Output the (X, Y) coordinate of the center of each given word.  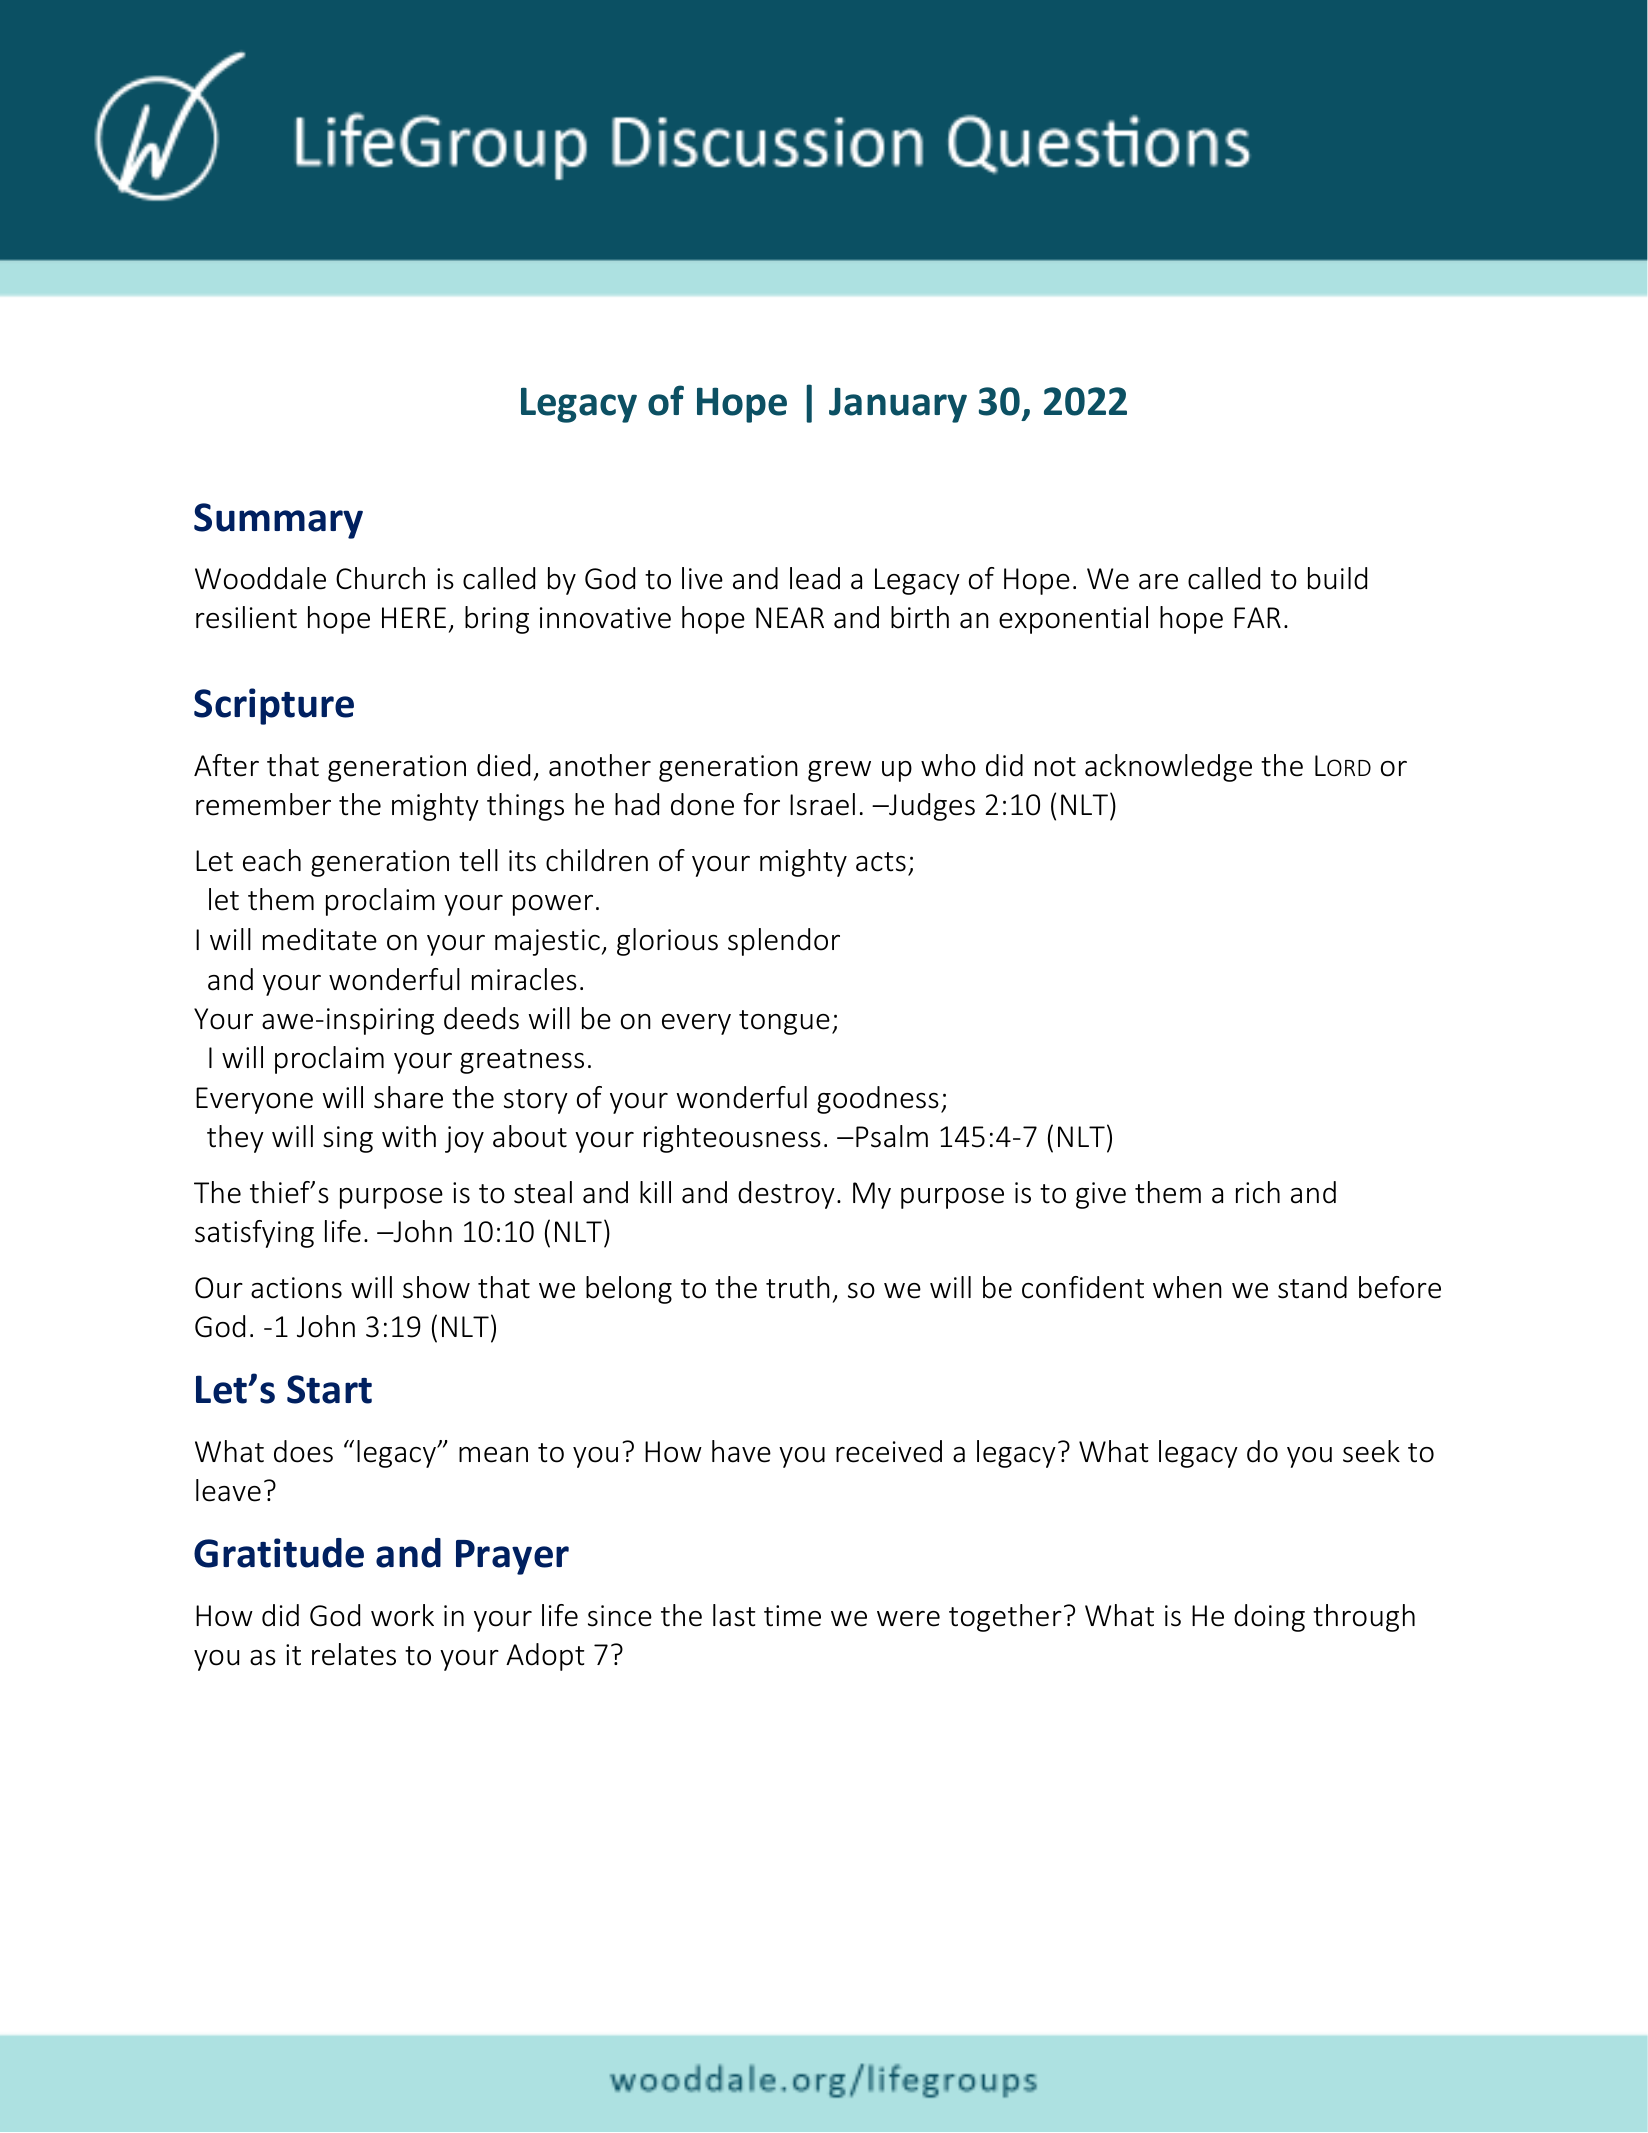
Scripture (274, 706)
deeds (481, 1018)
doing (1269, 1618)
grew (839, 771)
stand (1312, 1287)
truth (798, 1287)
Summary (278, 521)
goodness (878, 1100)
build (1337, 578)
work (402, 1615)
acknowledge (1168, 768)
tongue (784, 1022)
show (436, 1287)
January (898, 405)
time (792, 1616)
